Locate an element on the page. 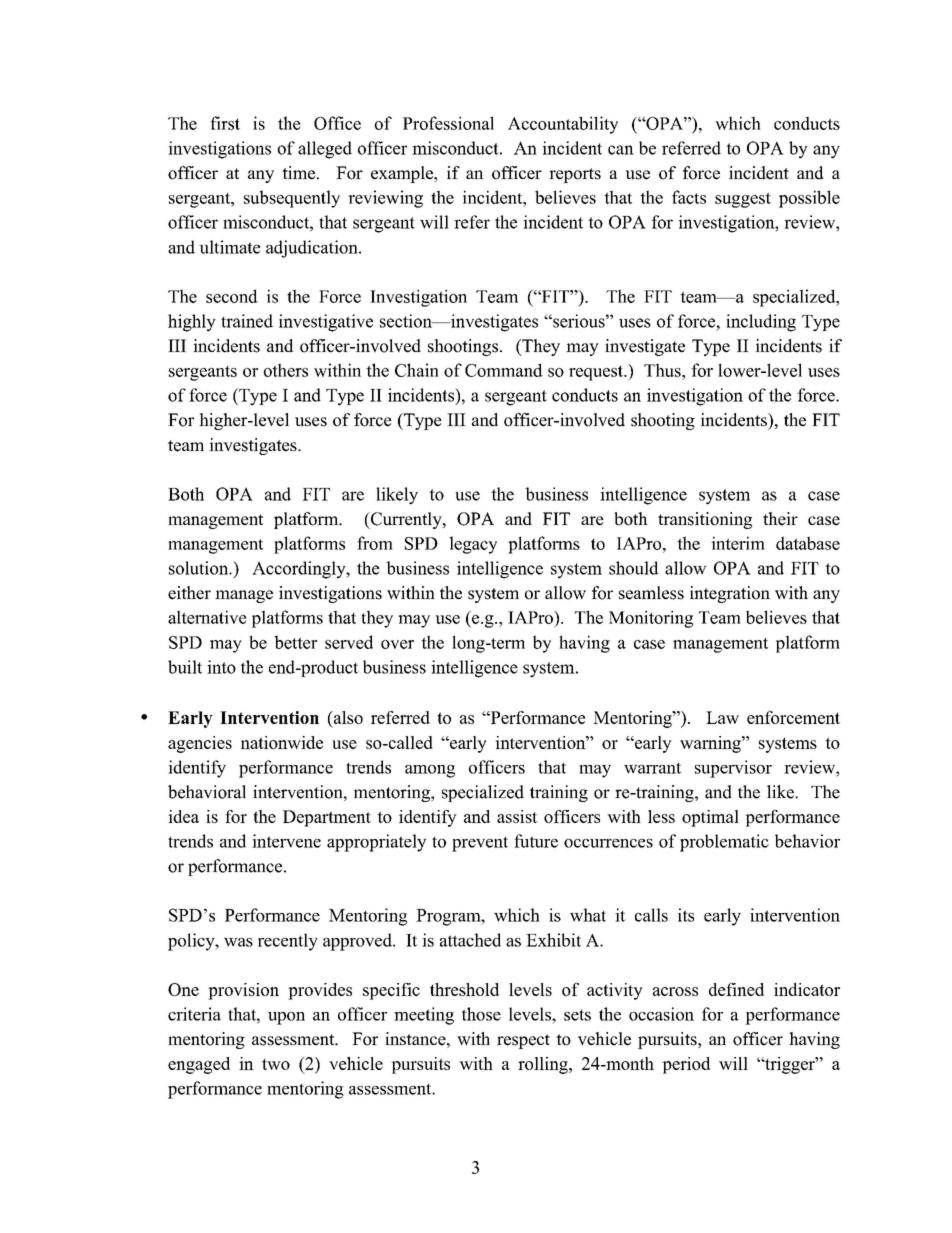 This image has width=952, height=1233. integration is located at coordinates (730, 594).
